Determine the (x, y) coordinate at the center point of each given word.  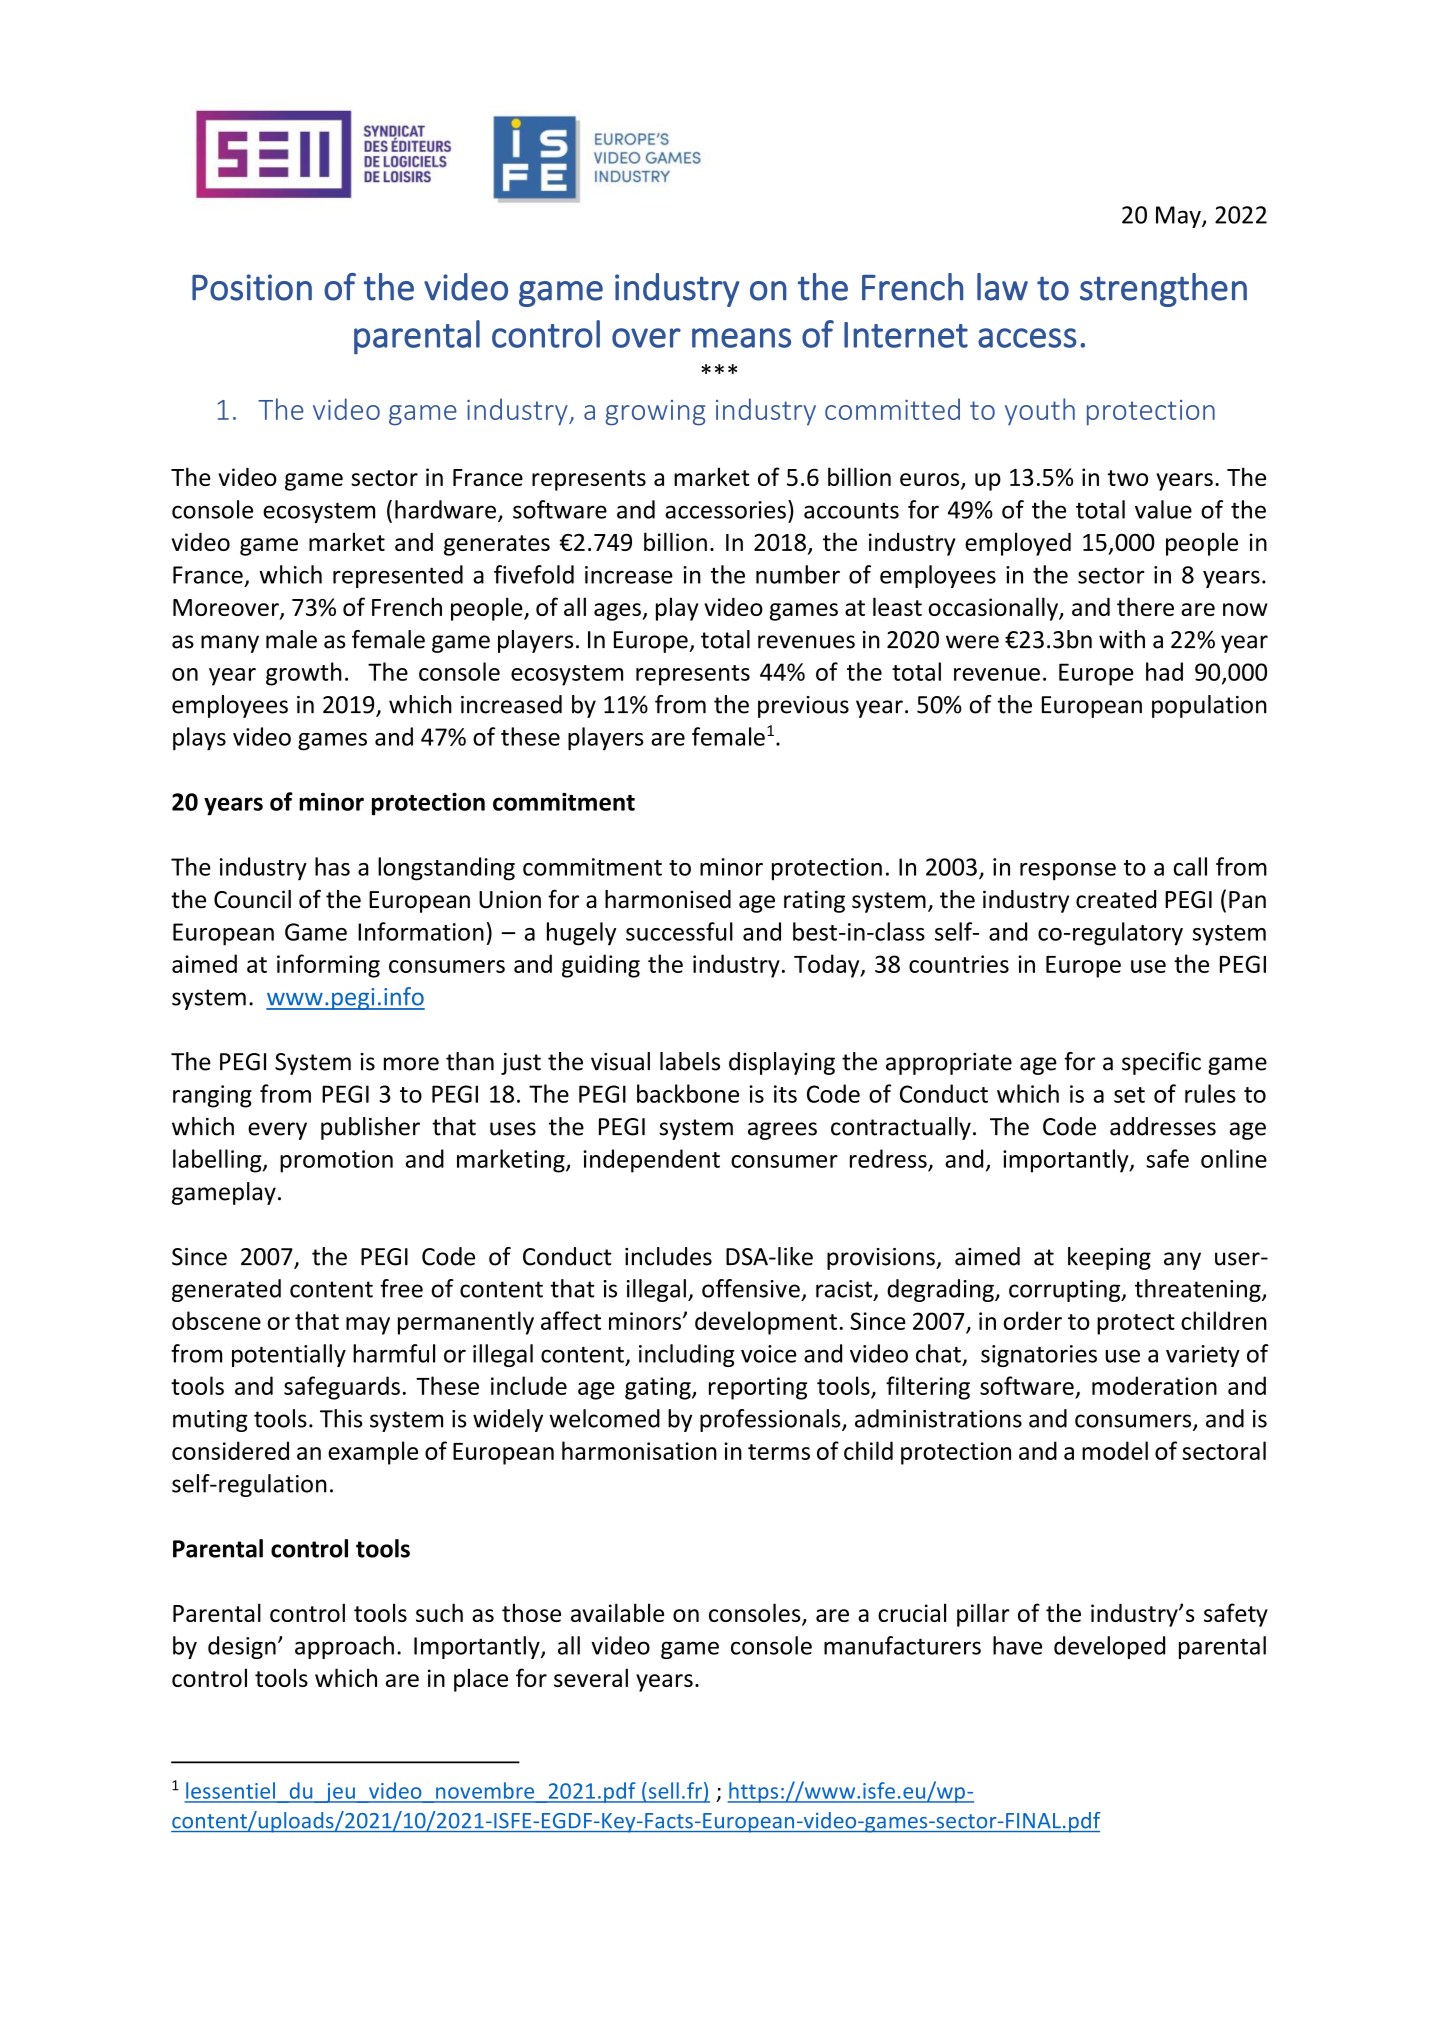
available (617, 1612)
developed (1109, 1647)
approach (344, 1647)
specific (1161, 1063)
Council (252, 899)
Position (252, 287)
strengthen (1163, 290)
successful (679, 931)
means (741, 338)
